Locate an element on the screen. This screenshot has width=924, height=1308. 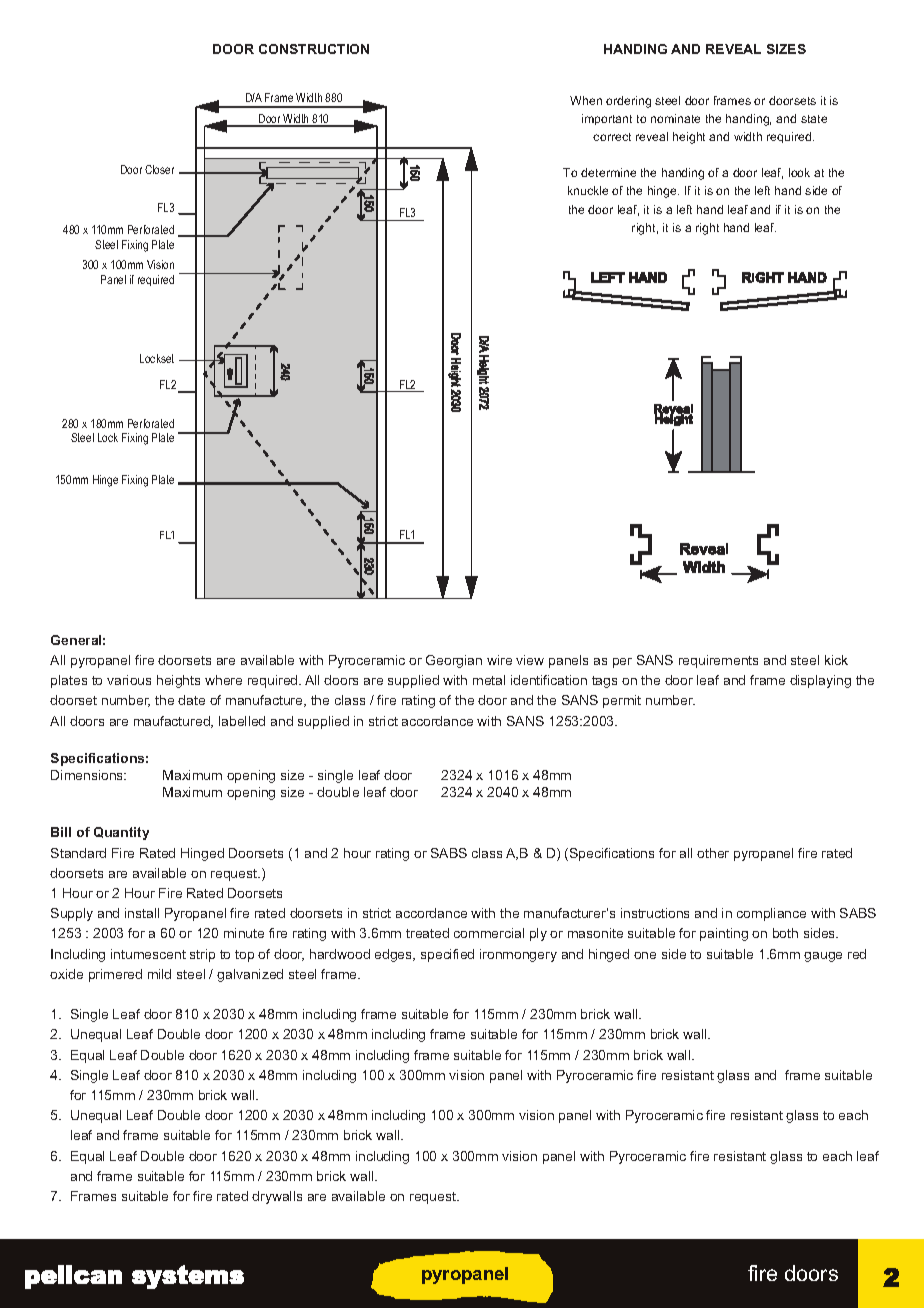
displaying is located at coordinates (820, 681).
